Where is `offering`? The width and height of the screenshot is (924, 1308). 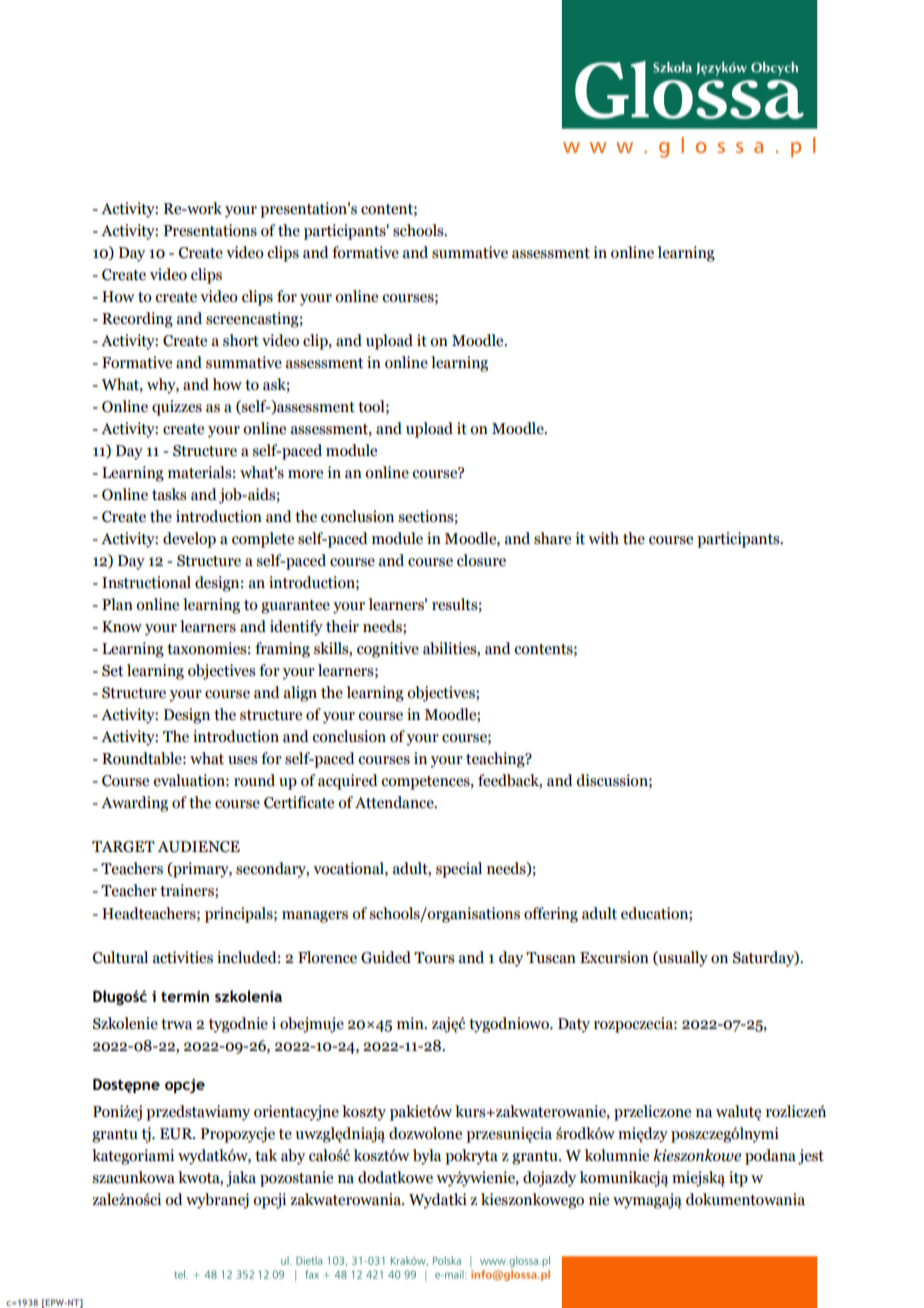 offering is located at coordinates (551, 915).
